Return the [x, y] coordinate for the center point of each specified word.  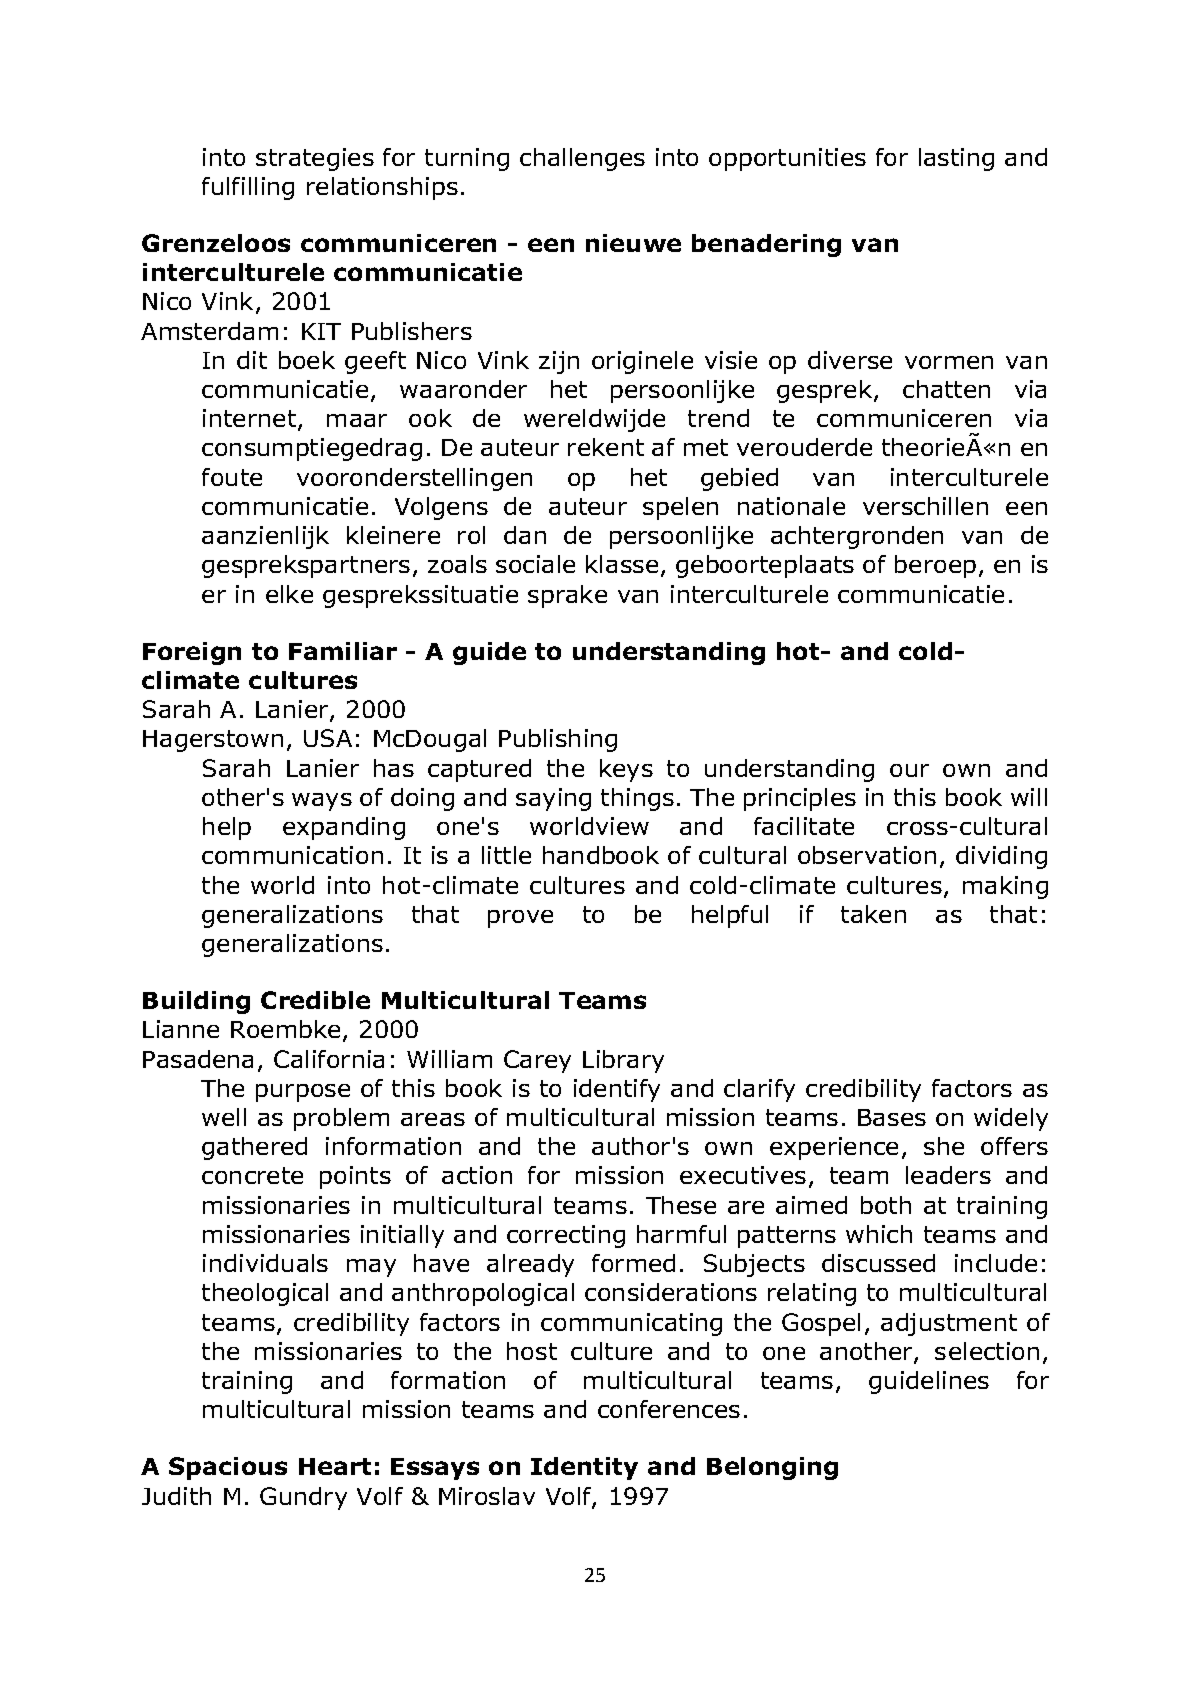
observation [867, 855]
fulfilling [248, 188]
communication [292, 855]
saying [553, 799]
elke [289, 594]
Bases [892, 1117]
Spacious [228, 1468]
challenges [582, 159]
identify [617, 1090]
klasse [622, 564]
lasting [956, 159]
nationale [791, 506]
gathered [254, 1148]
